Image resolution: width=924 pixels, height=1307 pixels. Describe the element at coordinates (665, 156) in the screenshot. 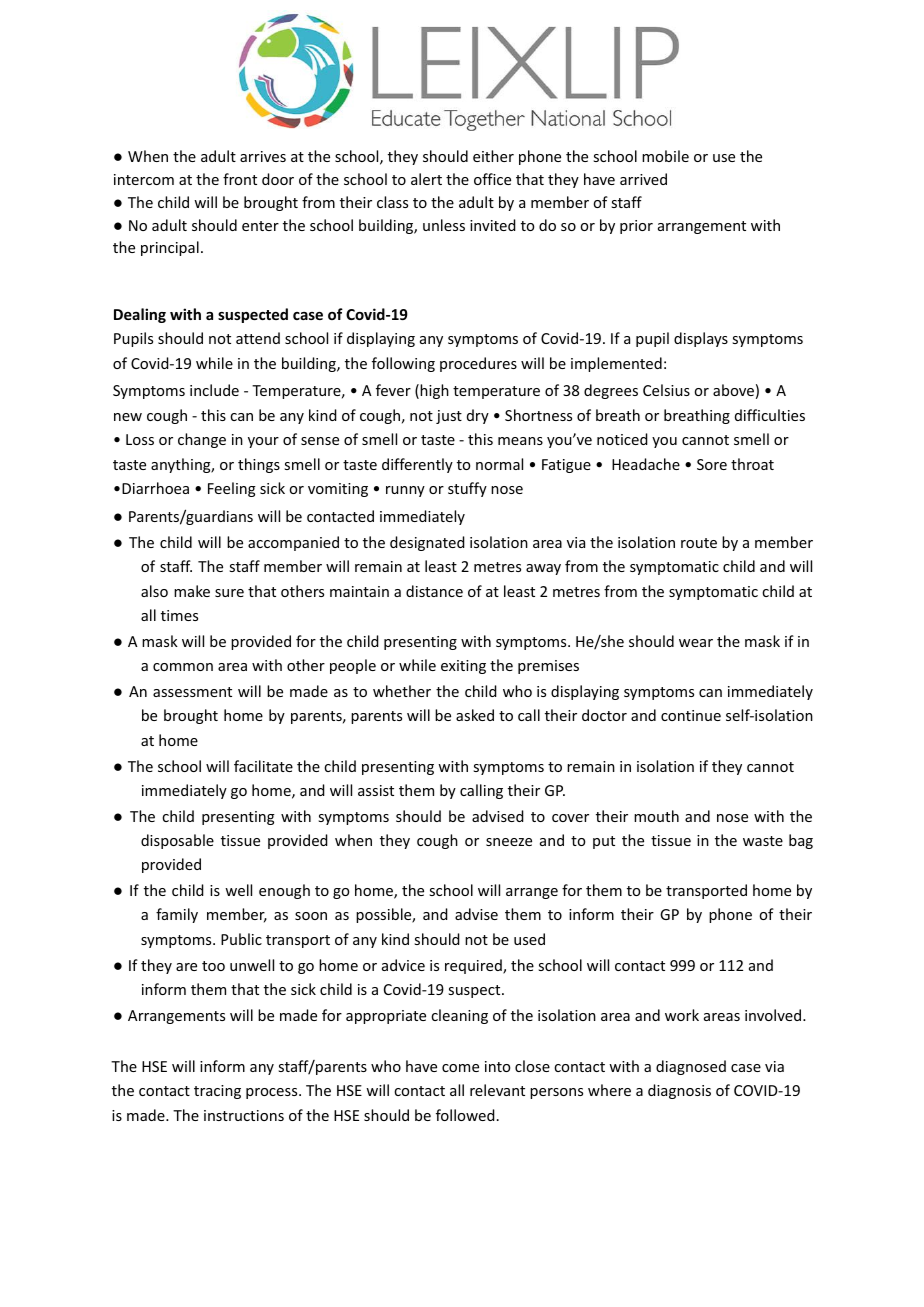

I see `mobile` at that location.
